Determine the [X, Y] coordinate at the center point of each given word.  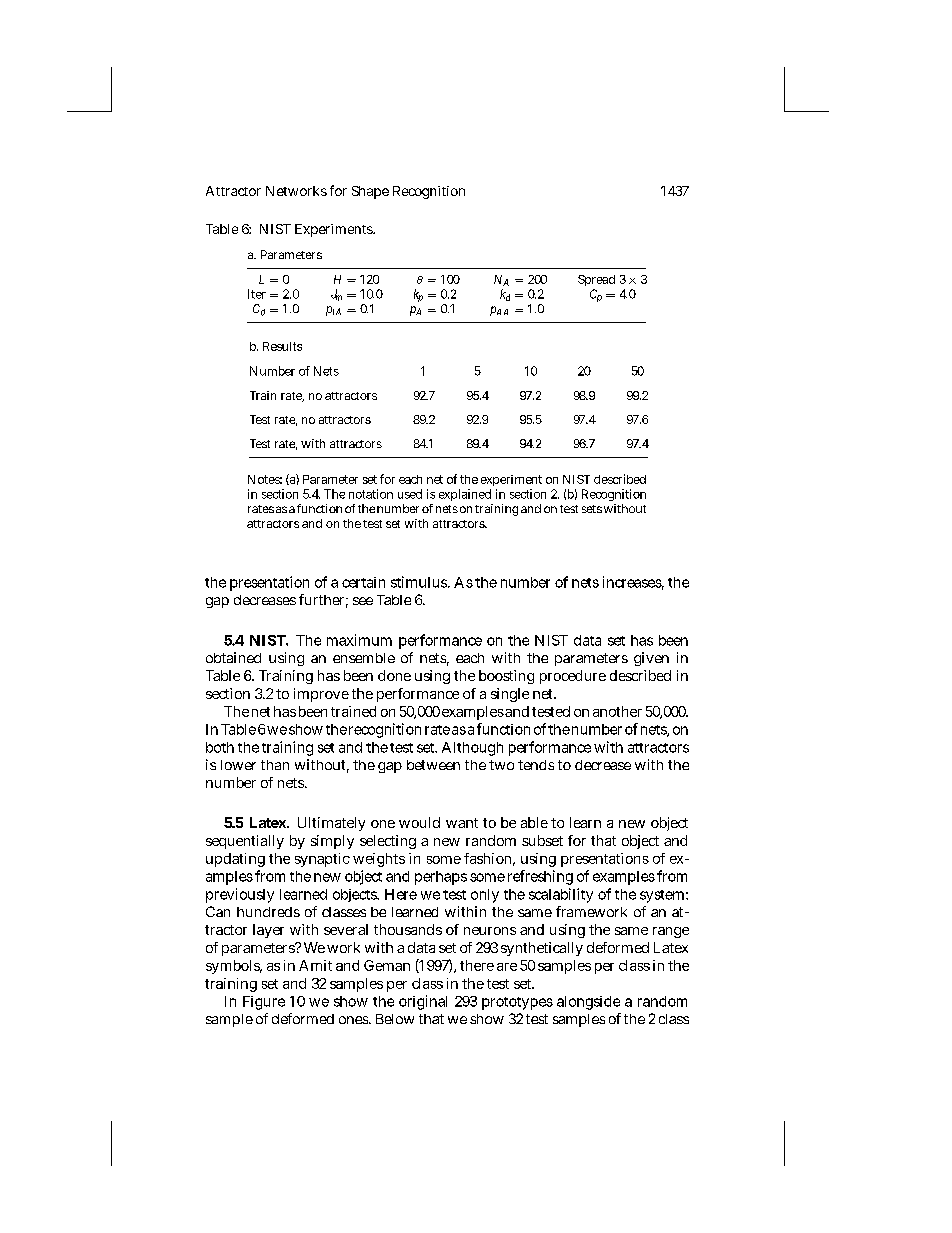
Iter [257, 294]
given [651, 659]
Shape [370, 192]
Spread [596, 280]
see [363, 601]
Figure [264, 1003]
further [323, 601]
